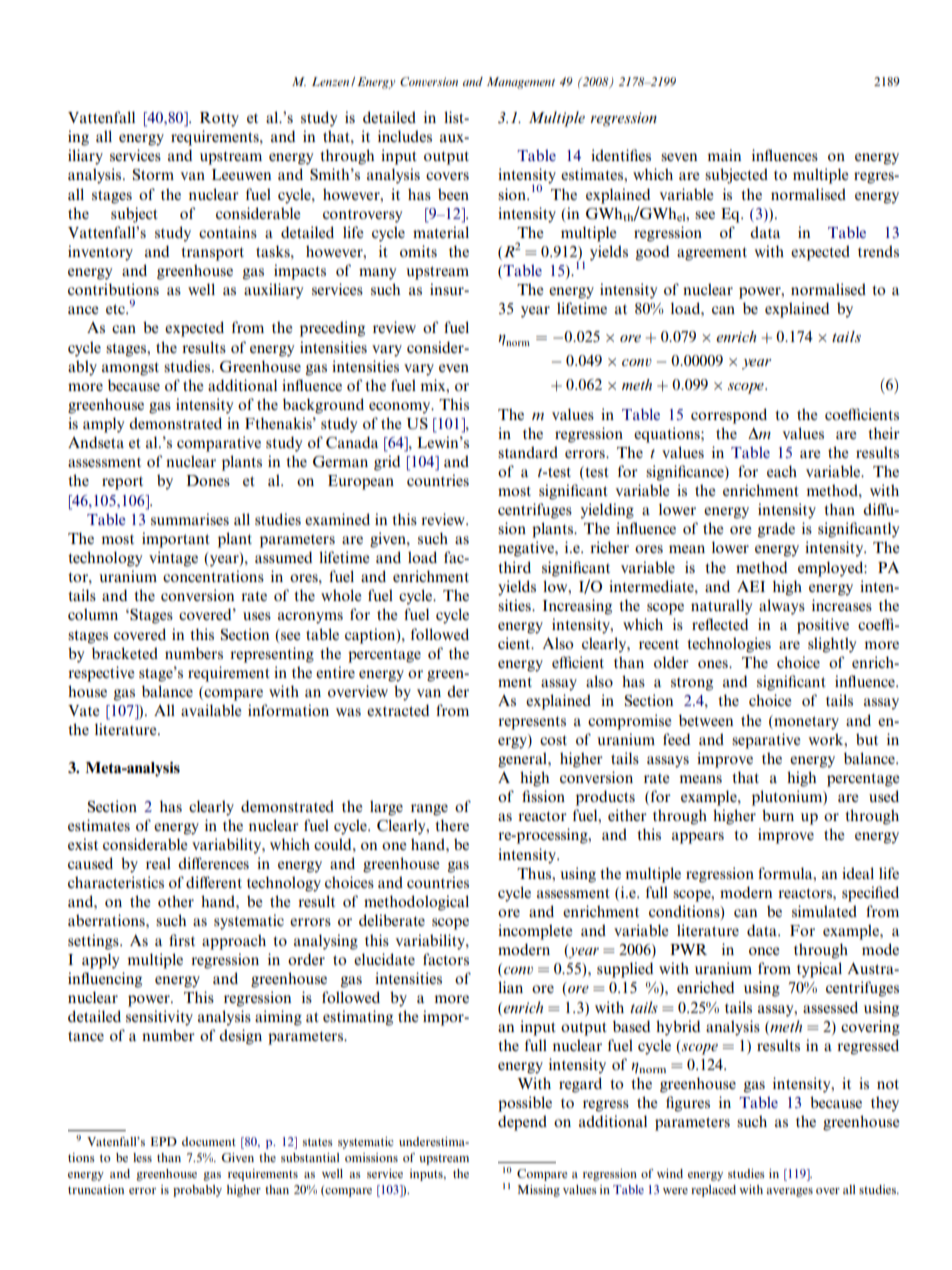 The image size is (952, 1270). I want to click on there, so click(452, 825).
